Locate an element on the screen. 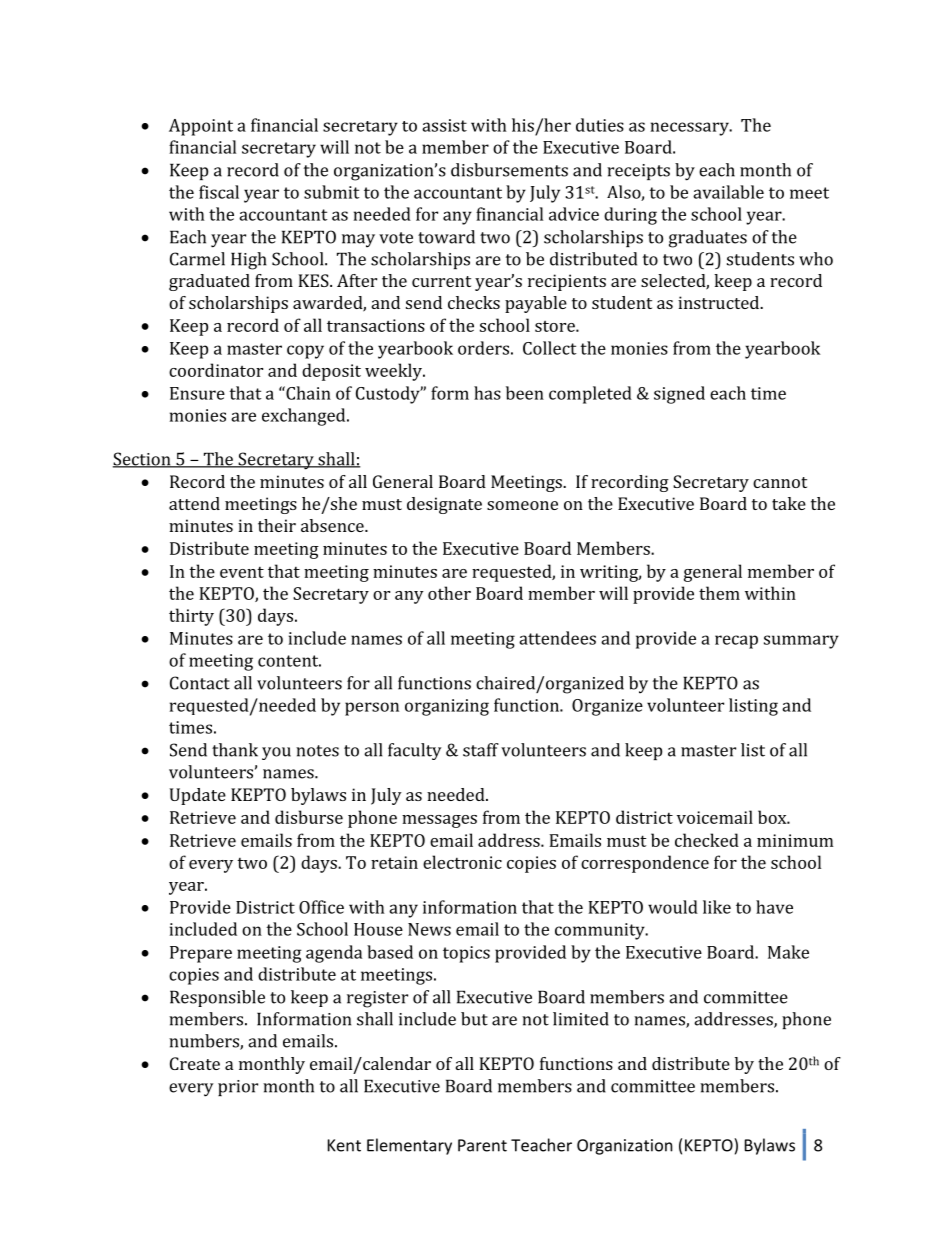 This screenshot has width=952, height=1233. Section is located at coordinates (143, 460).
